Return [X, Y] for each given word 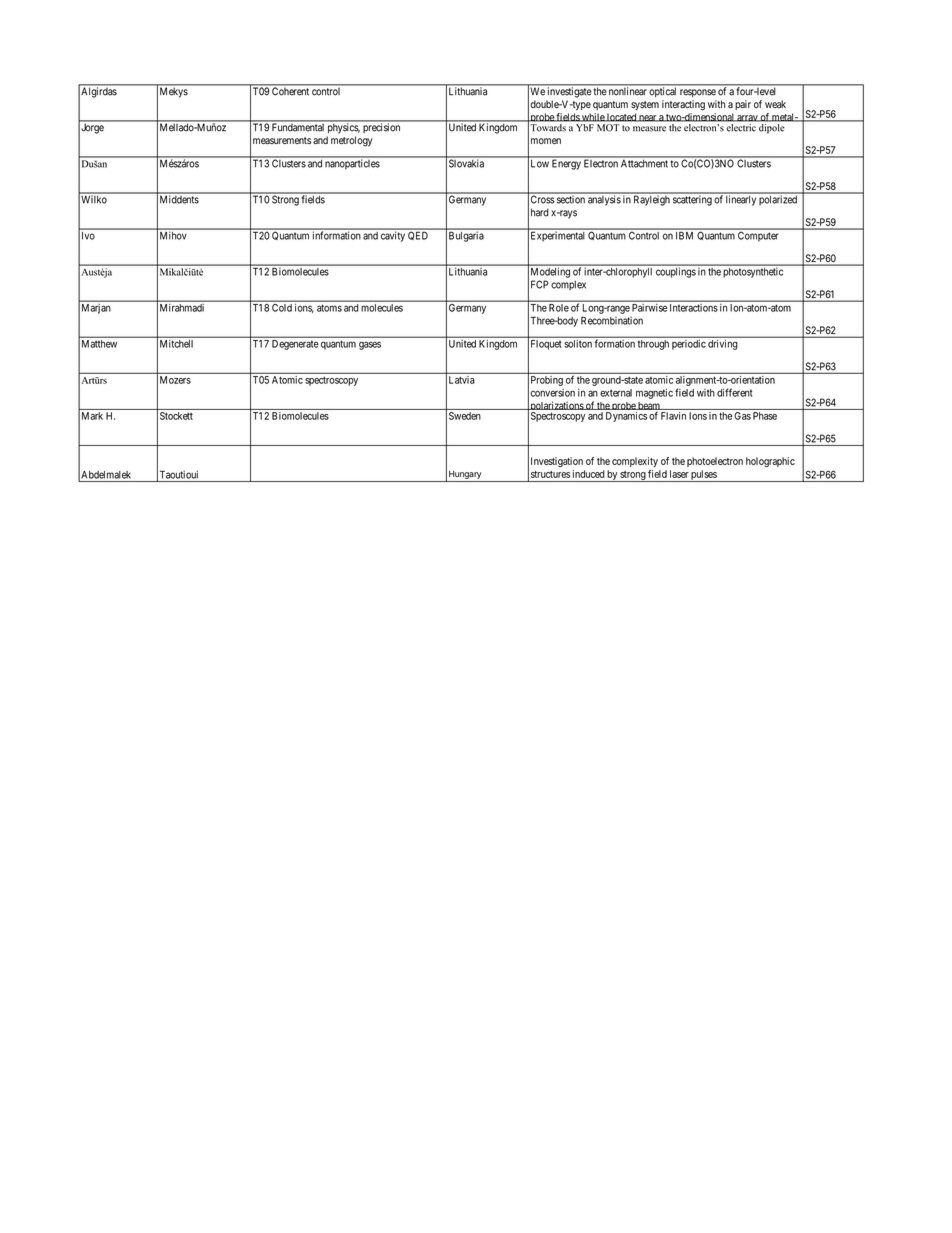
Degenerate [295, 345]
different [735, 392]
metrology [352, 141]
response [698, 93]
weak [775, 104]
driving [722, 345]
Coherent [290, 91]
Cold [282, 308]
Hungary [465, 475]
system [645, 105]
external [616, 393]
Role [559, 308]
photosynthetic [753, 273]
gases [370, 345]
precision [381, 128]
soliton [578, 344]
